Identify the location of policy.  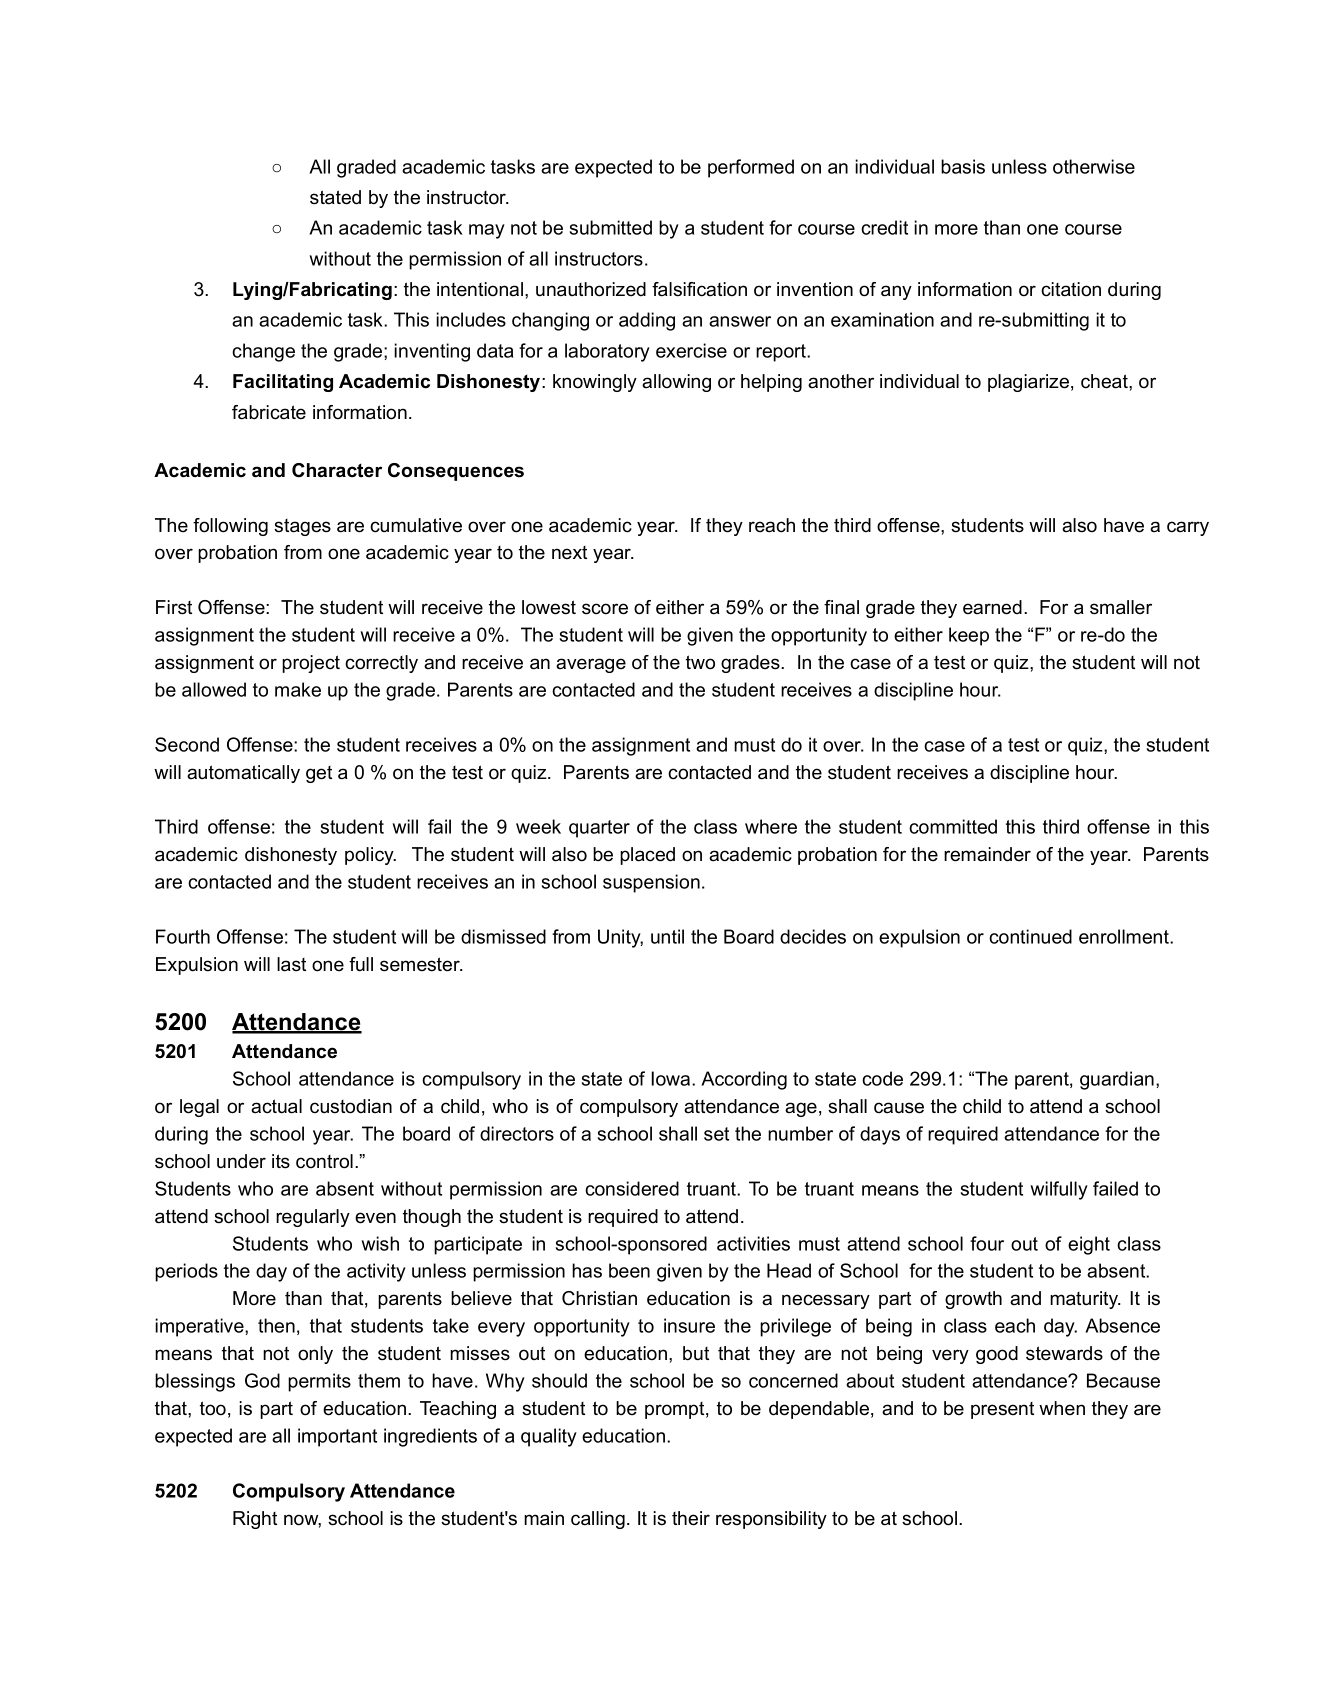
(370, 856).
